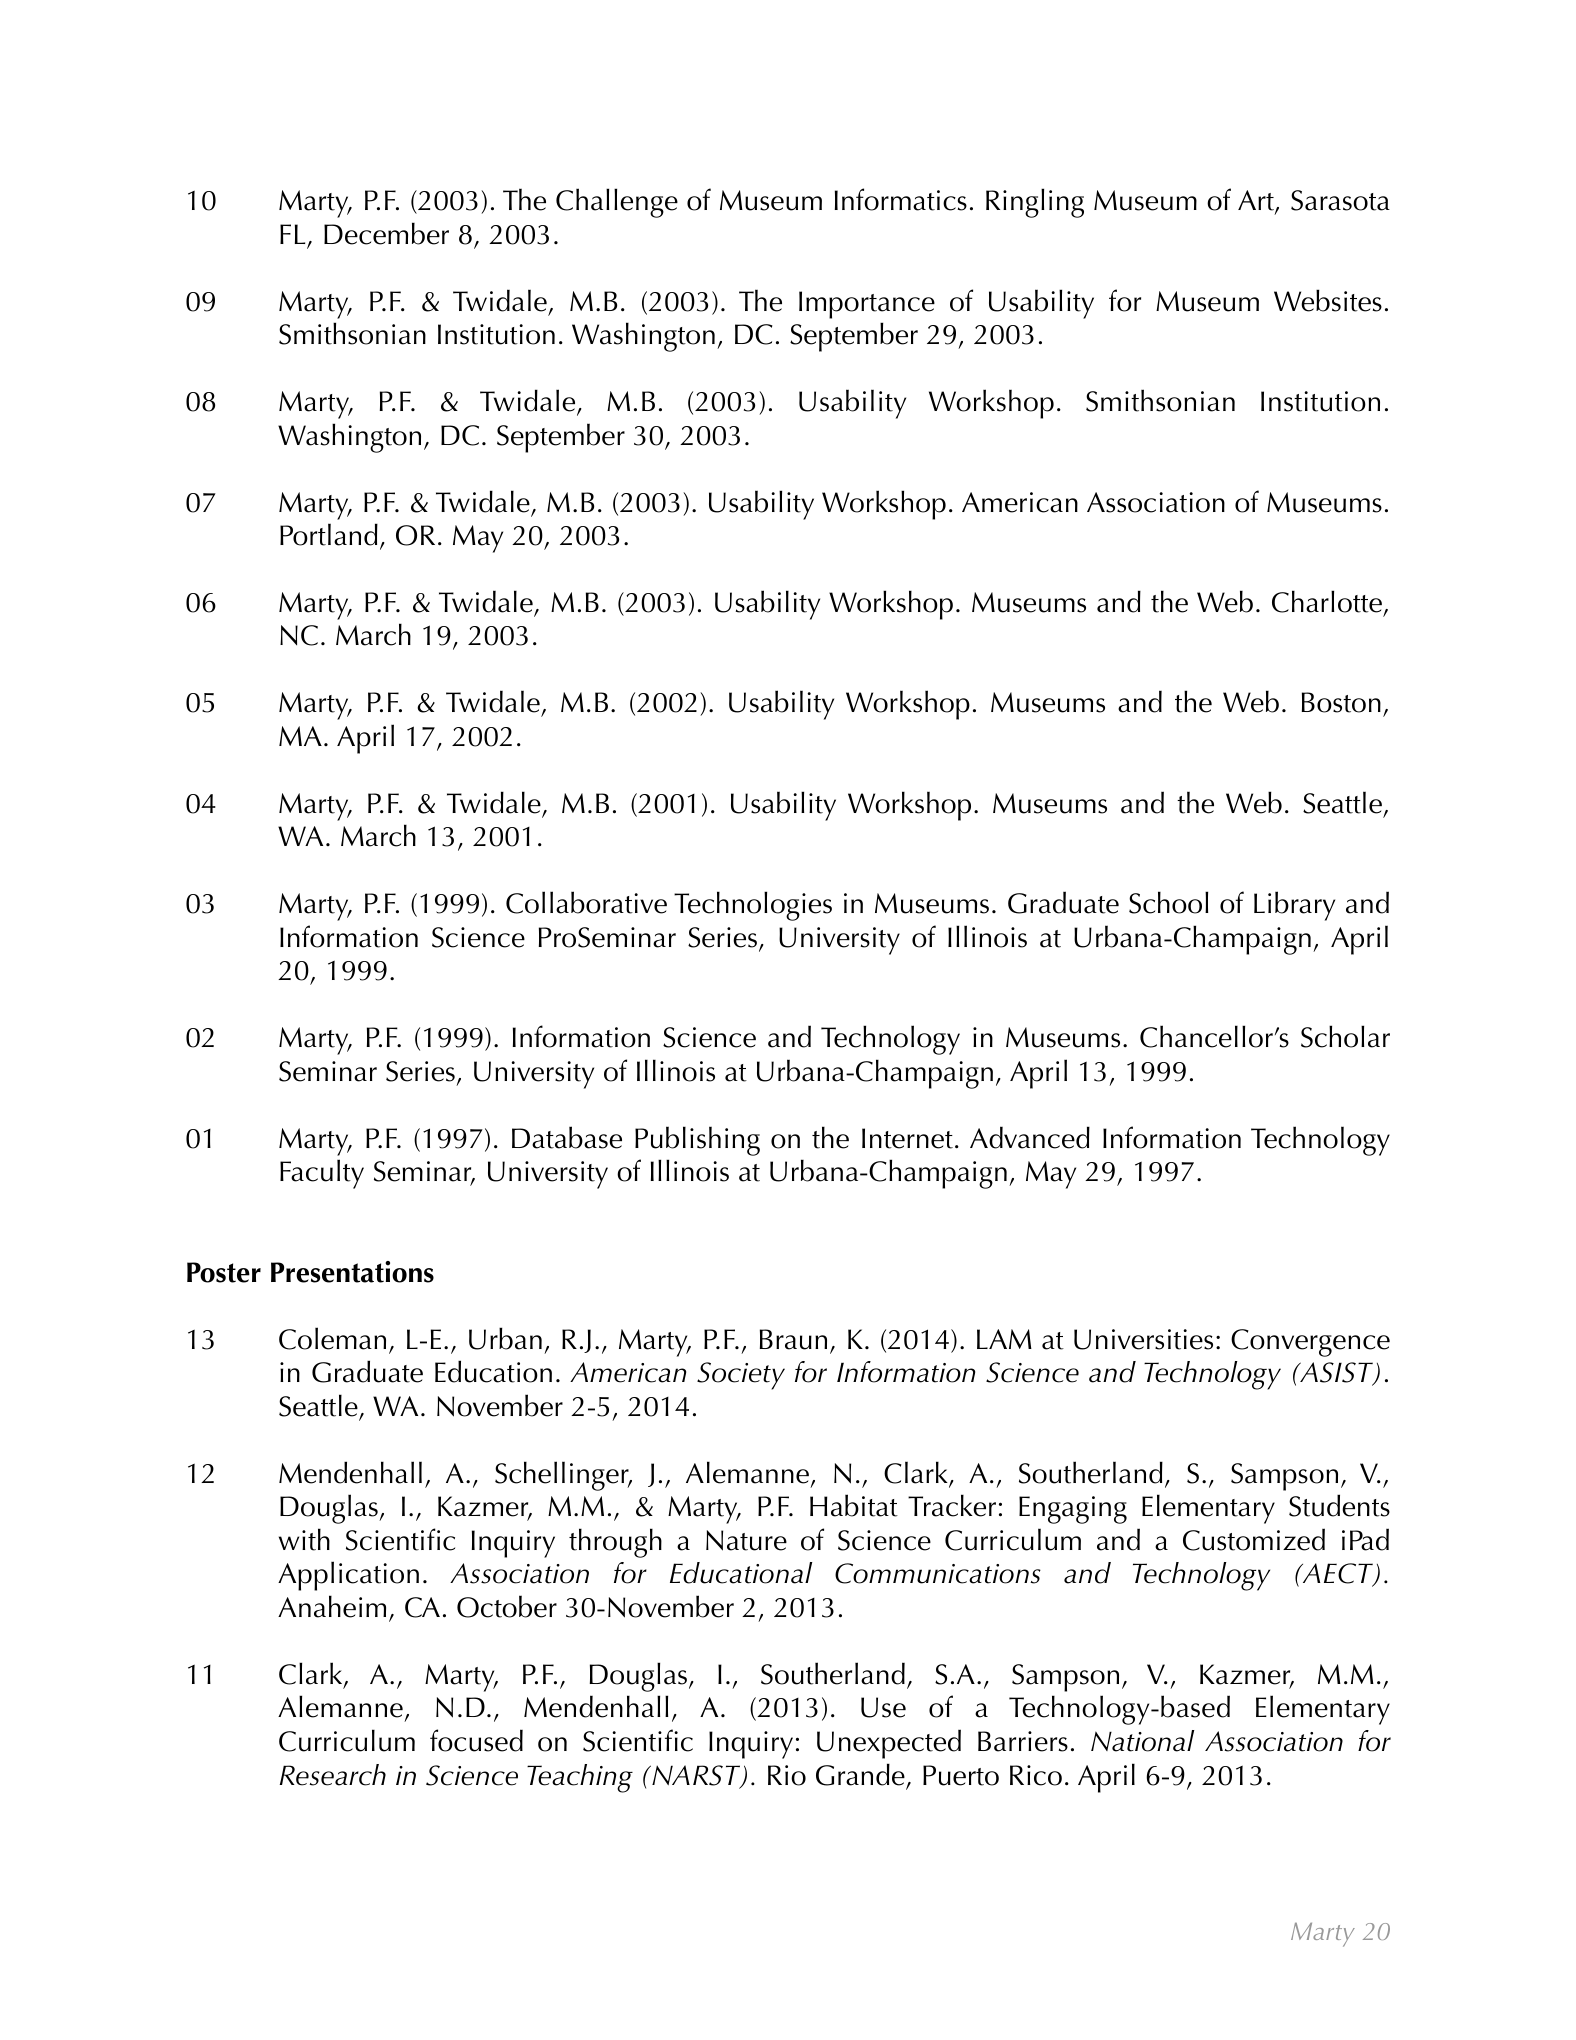 This screenshot has width=1576, height=2040. I want to click on Presentations, so click(352, 1272).
